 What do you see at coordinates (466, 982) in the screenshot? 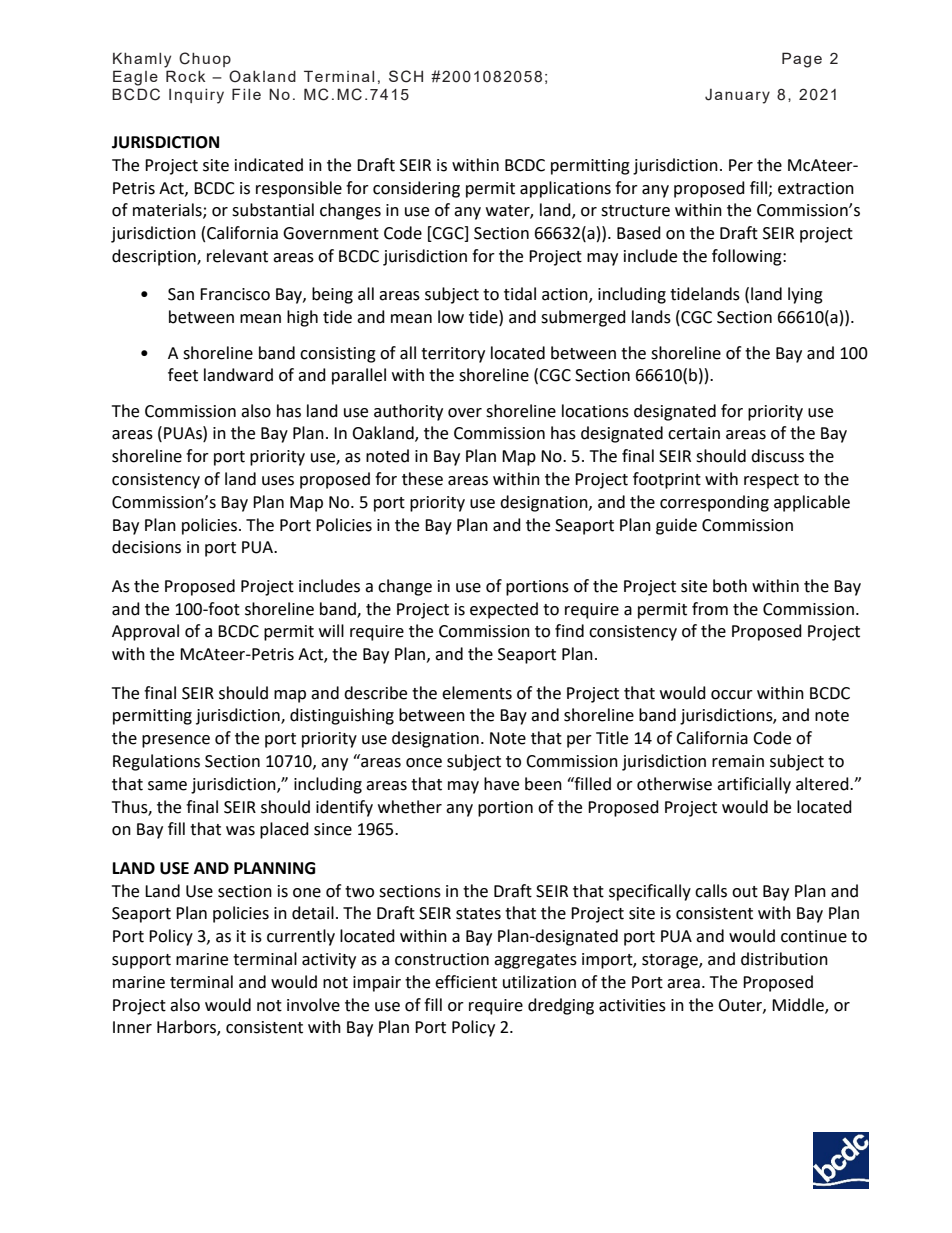
I see `efficient` at bounding box center [466, 982].
